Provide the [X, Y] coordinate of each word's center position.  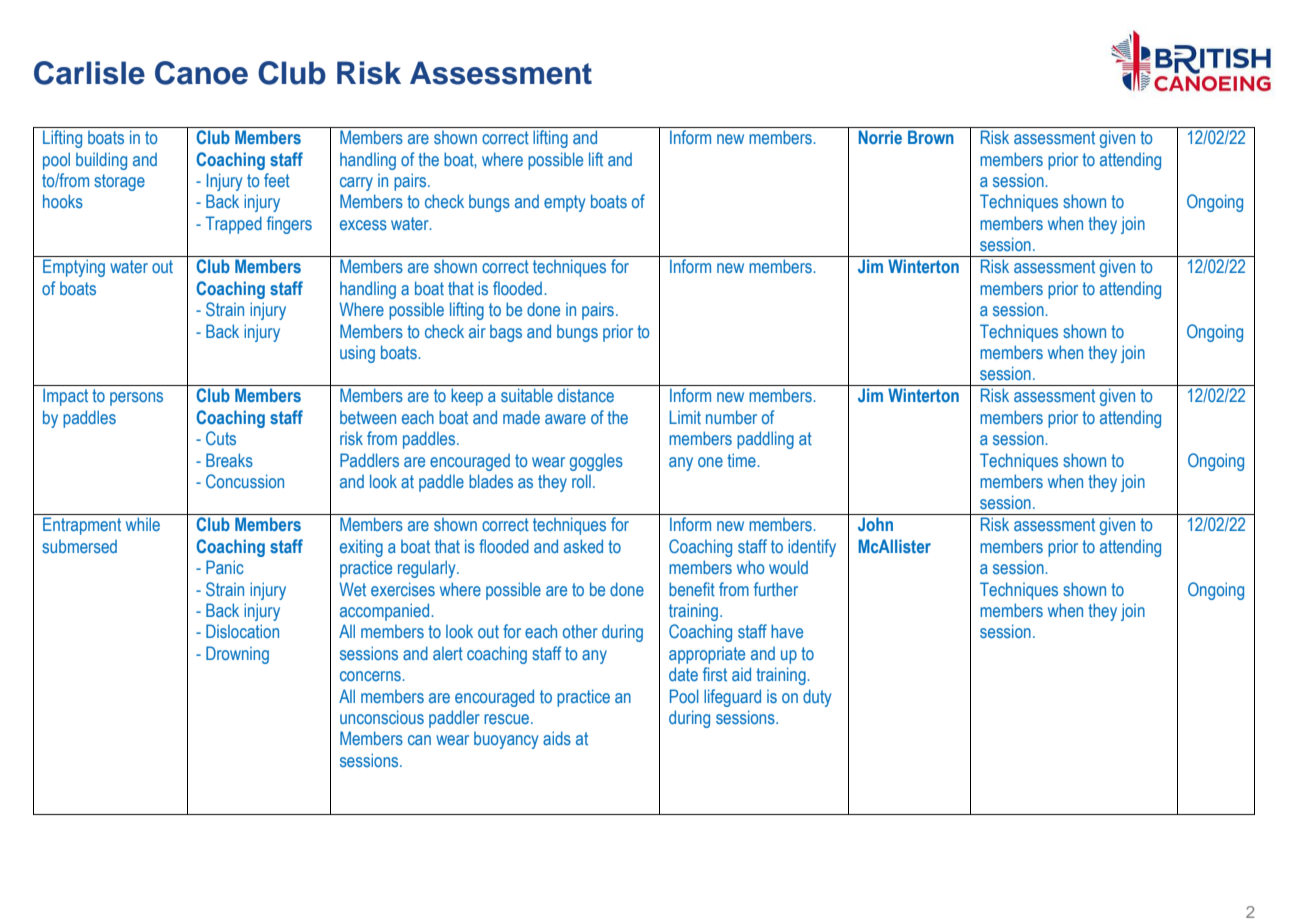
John [875, 524]
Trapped [233, 225]
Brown [931, 137]
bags [506, 333]
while [143, 524]
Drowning [237, 655]
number [731, 417]
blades [491, 481]
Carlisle [89, 73]
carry [356, 184]
